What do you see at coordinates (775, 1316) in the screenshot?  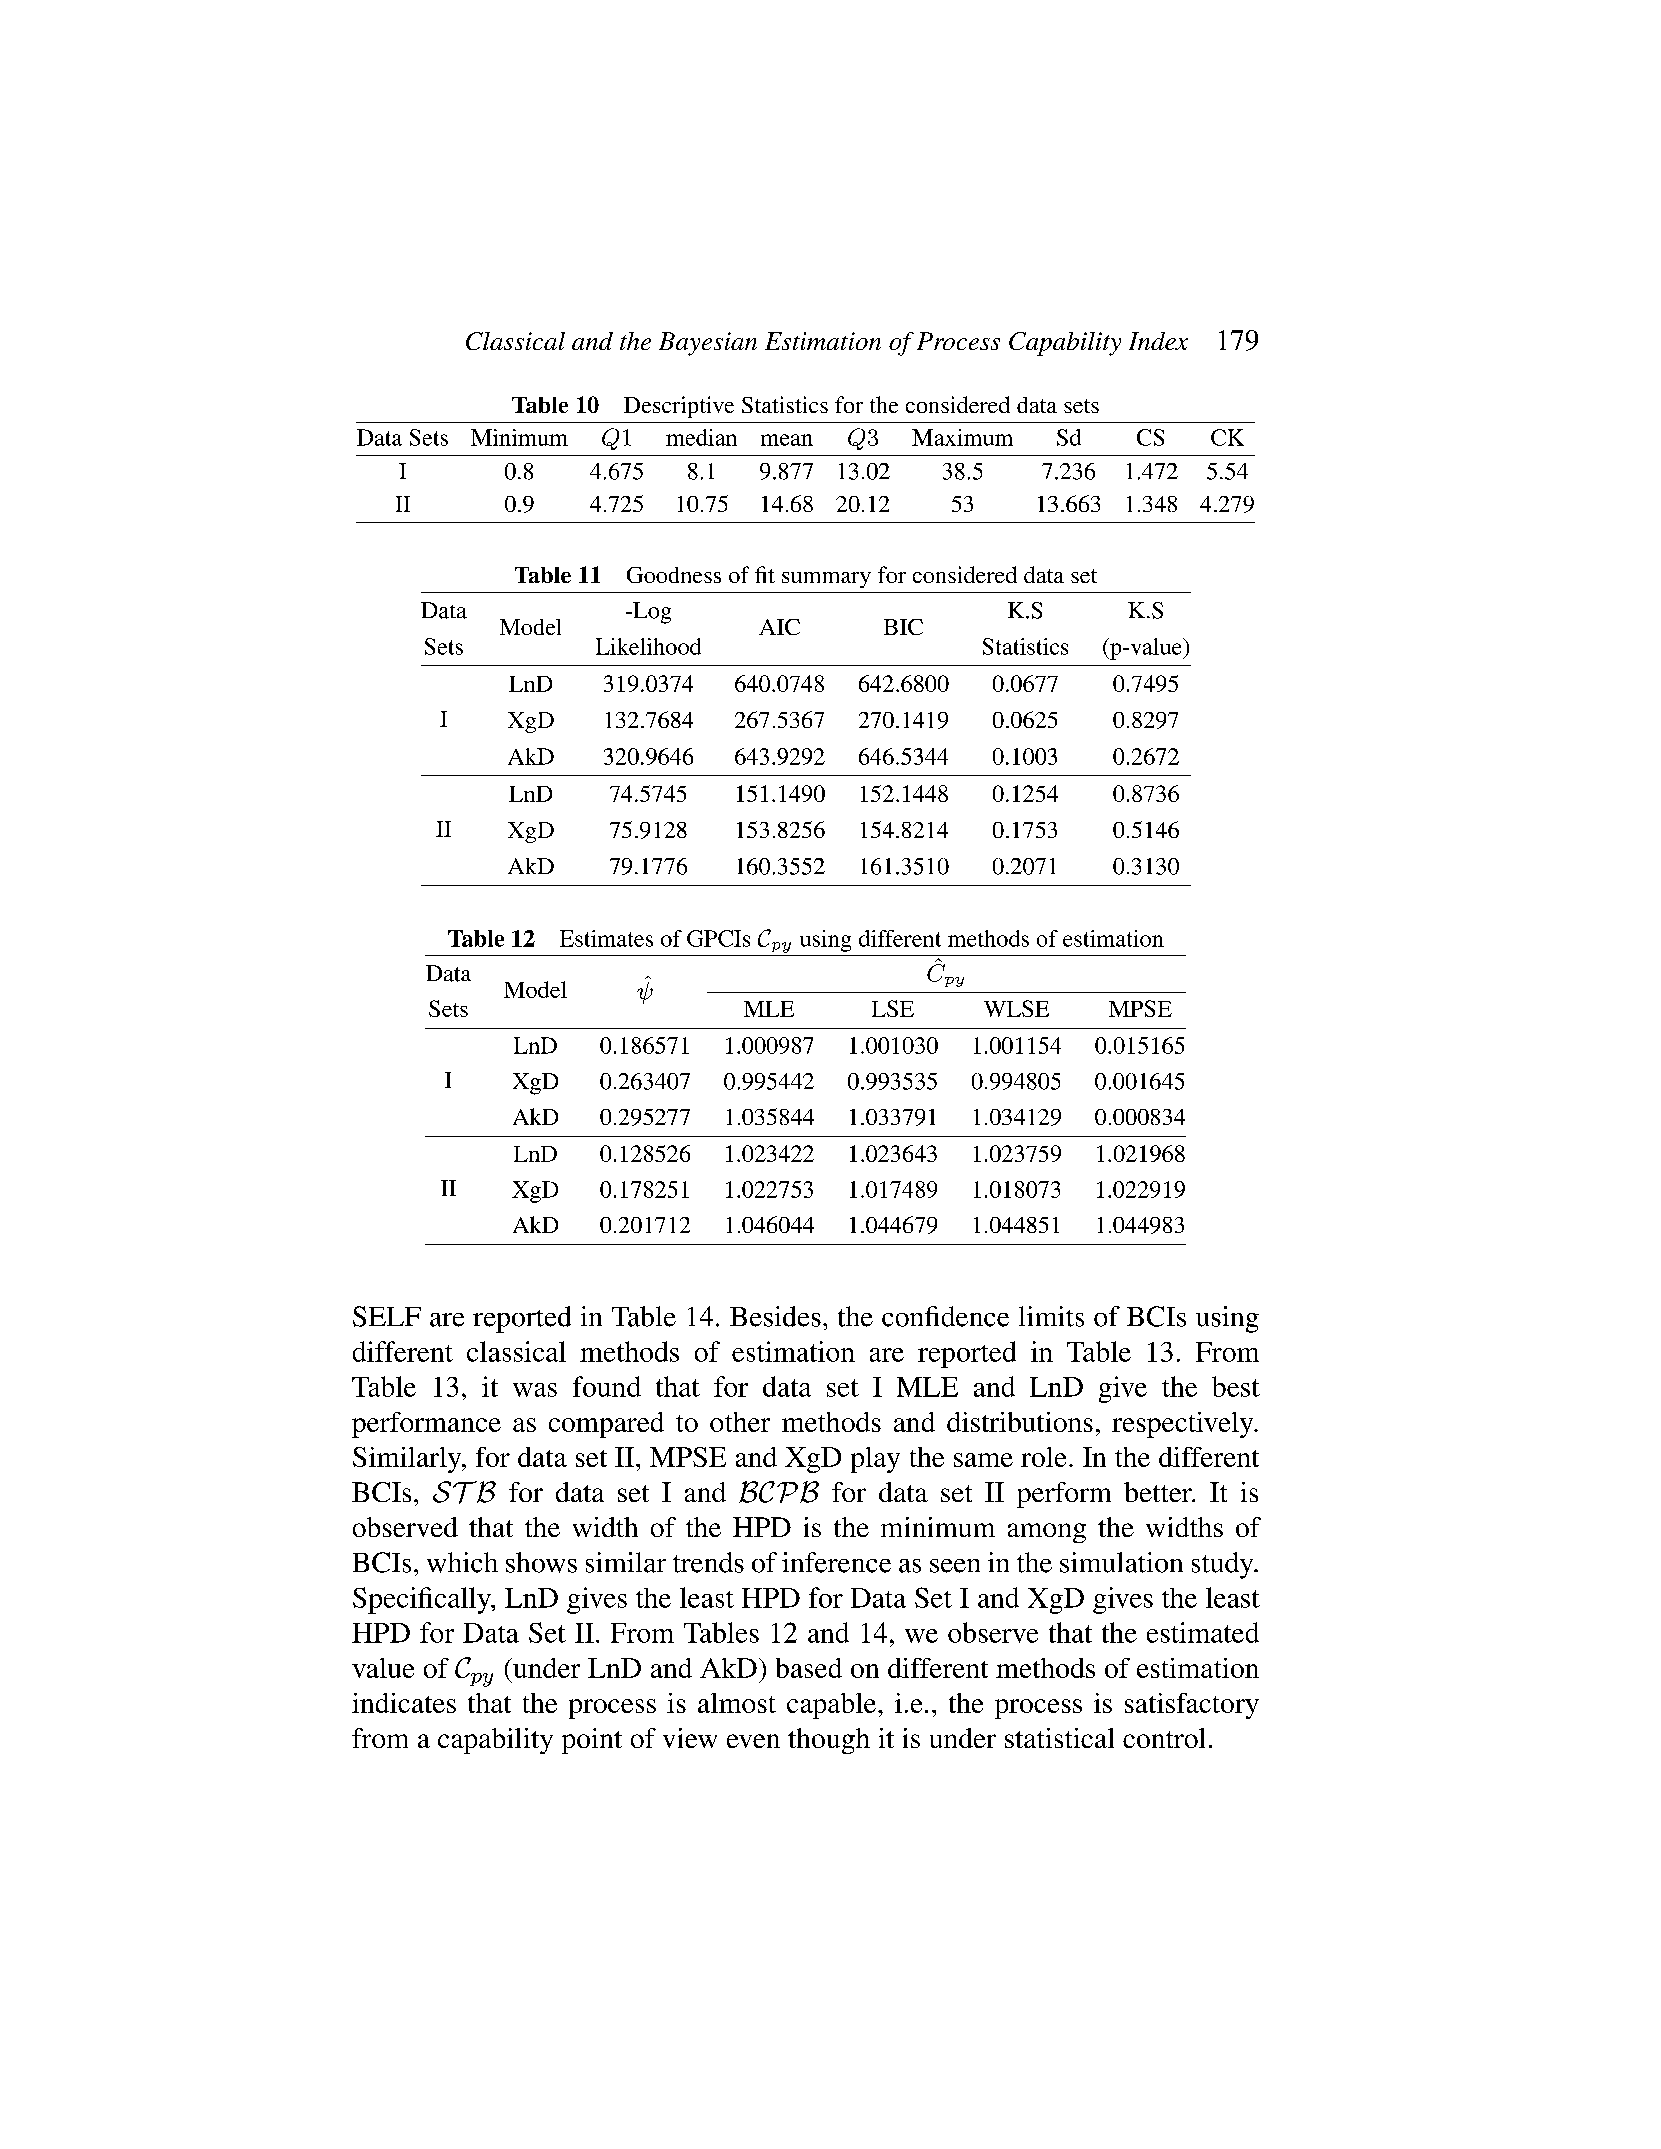 I see `Besides` at bounding box center [775, 1316].
